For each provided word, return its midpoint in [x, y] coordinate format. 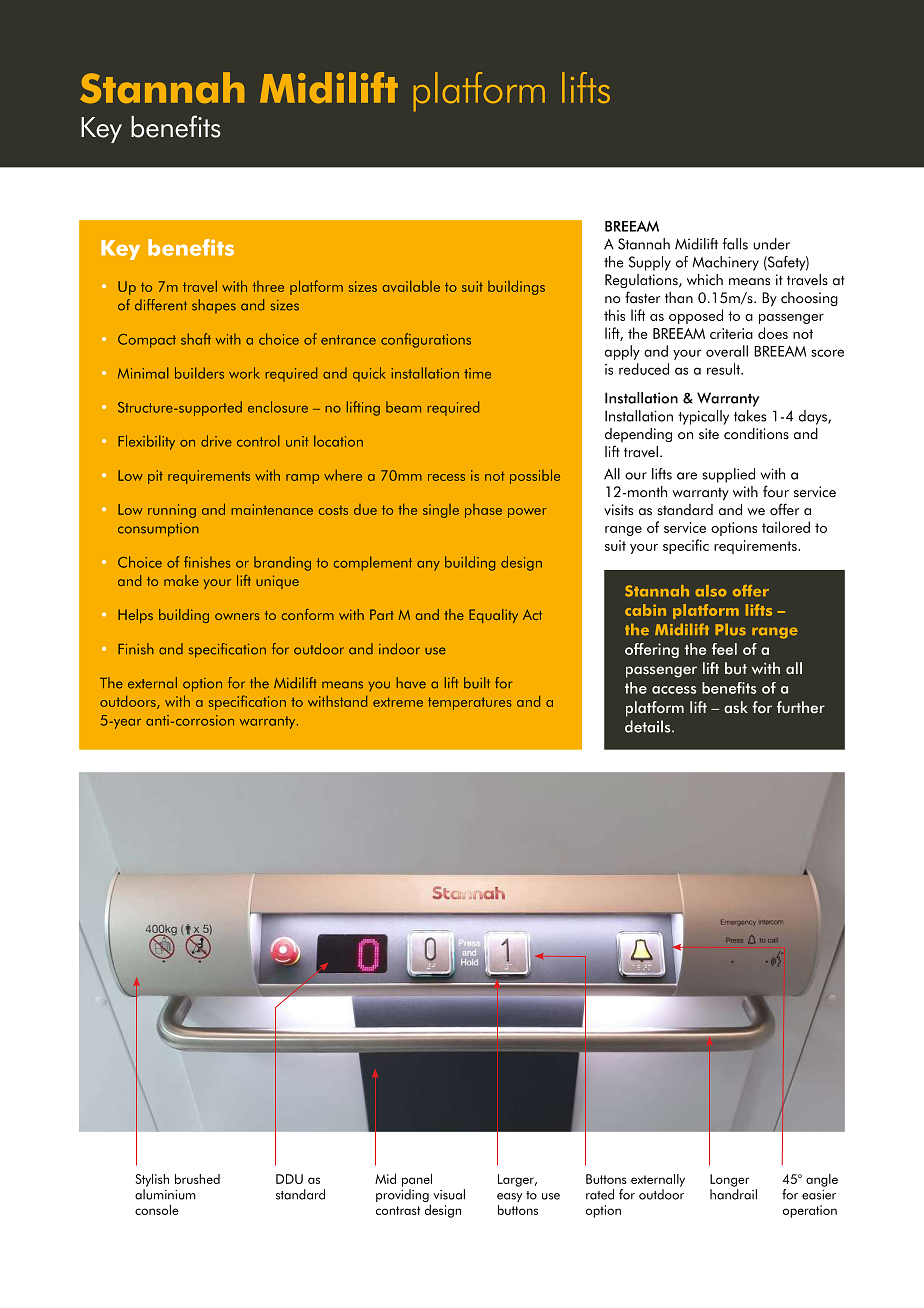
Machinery [725, 263]
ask [736, 707]
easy [509, 1197]
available [411, 286]
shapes [214, 306]
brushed [197, 1179]
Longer [729, 1180]
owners [237, 616]
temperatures [469, 703]
